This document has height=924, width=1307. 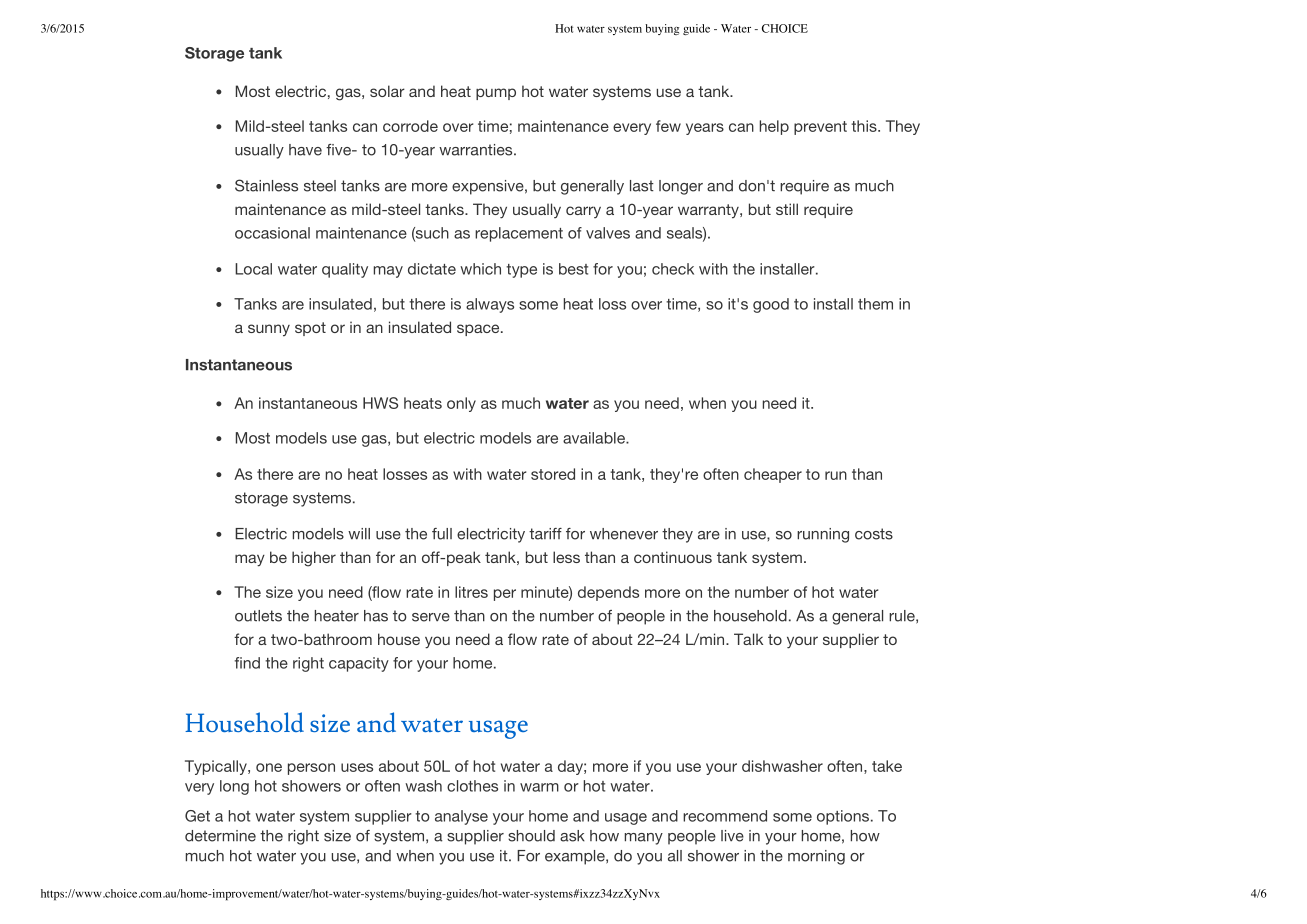 I want to click on prevent, so click(x=820, y=128).
